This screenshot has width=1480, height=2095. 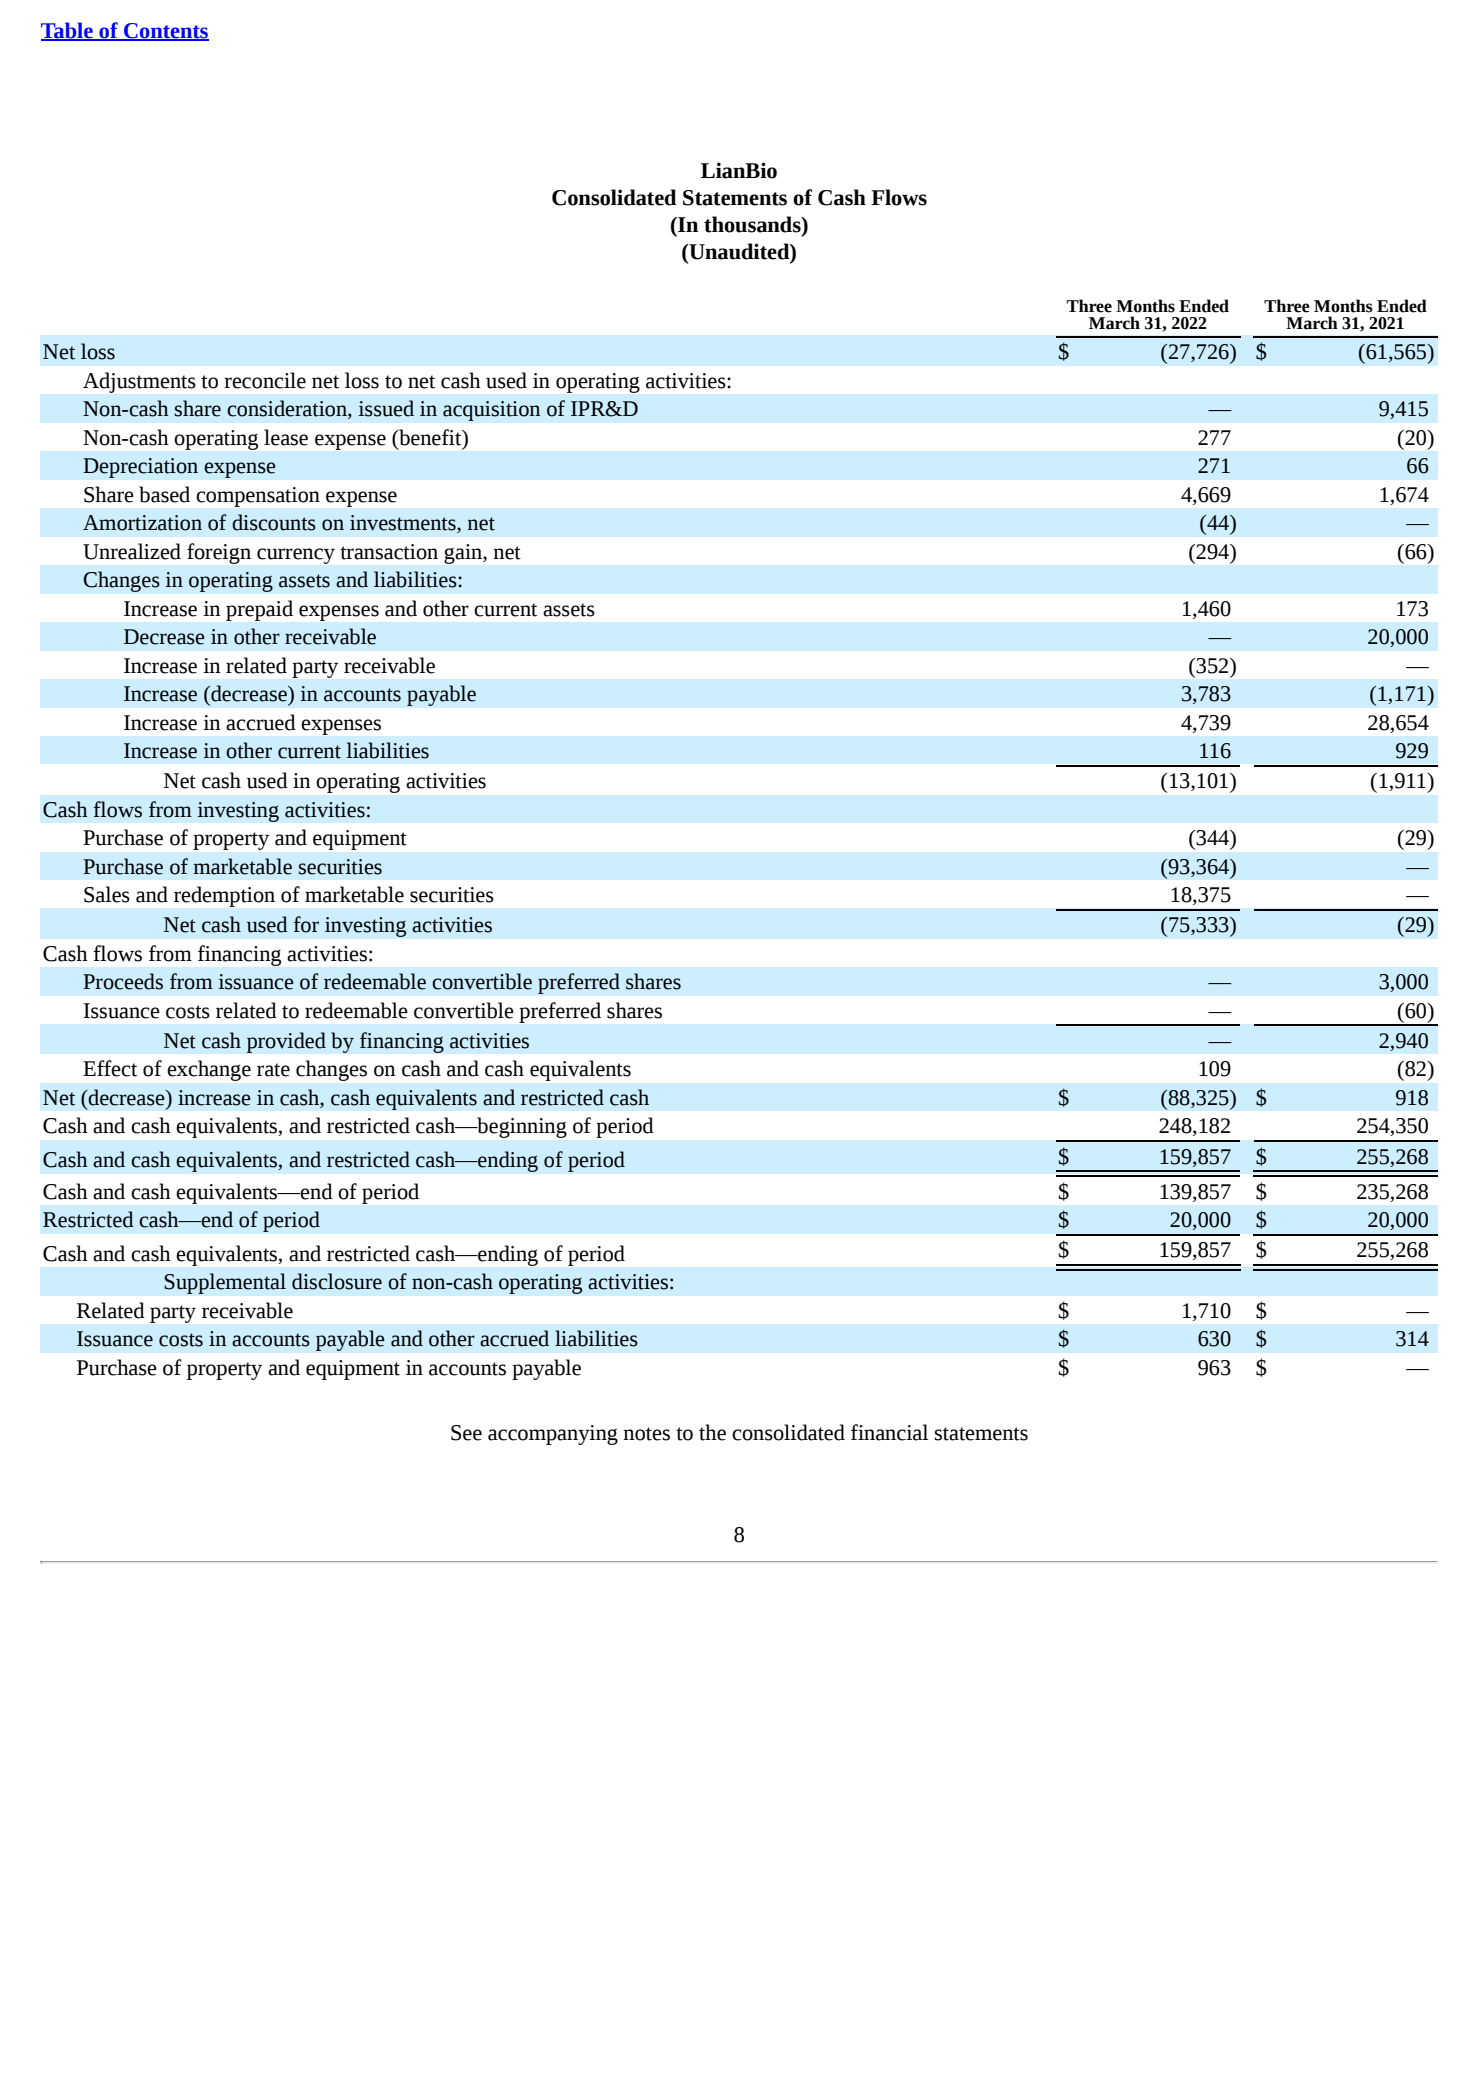 What do you see at coordinates (404, 524) in the screenshot?
I see `investments` at bounding box center [404, 524].
